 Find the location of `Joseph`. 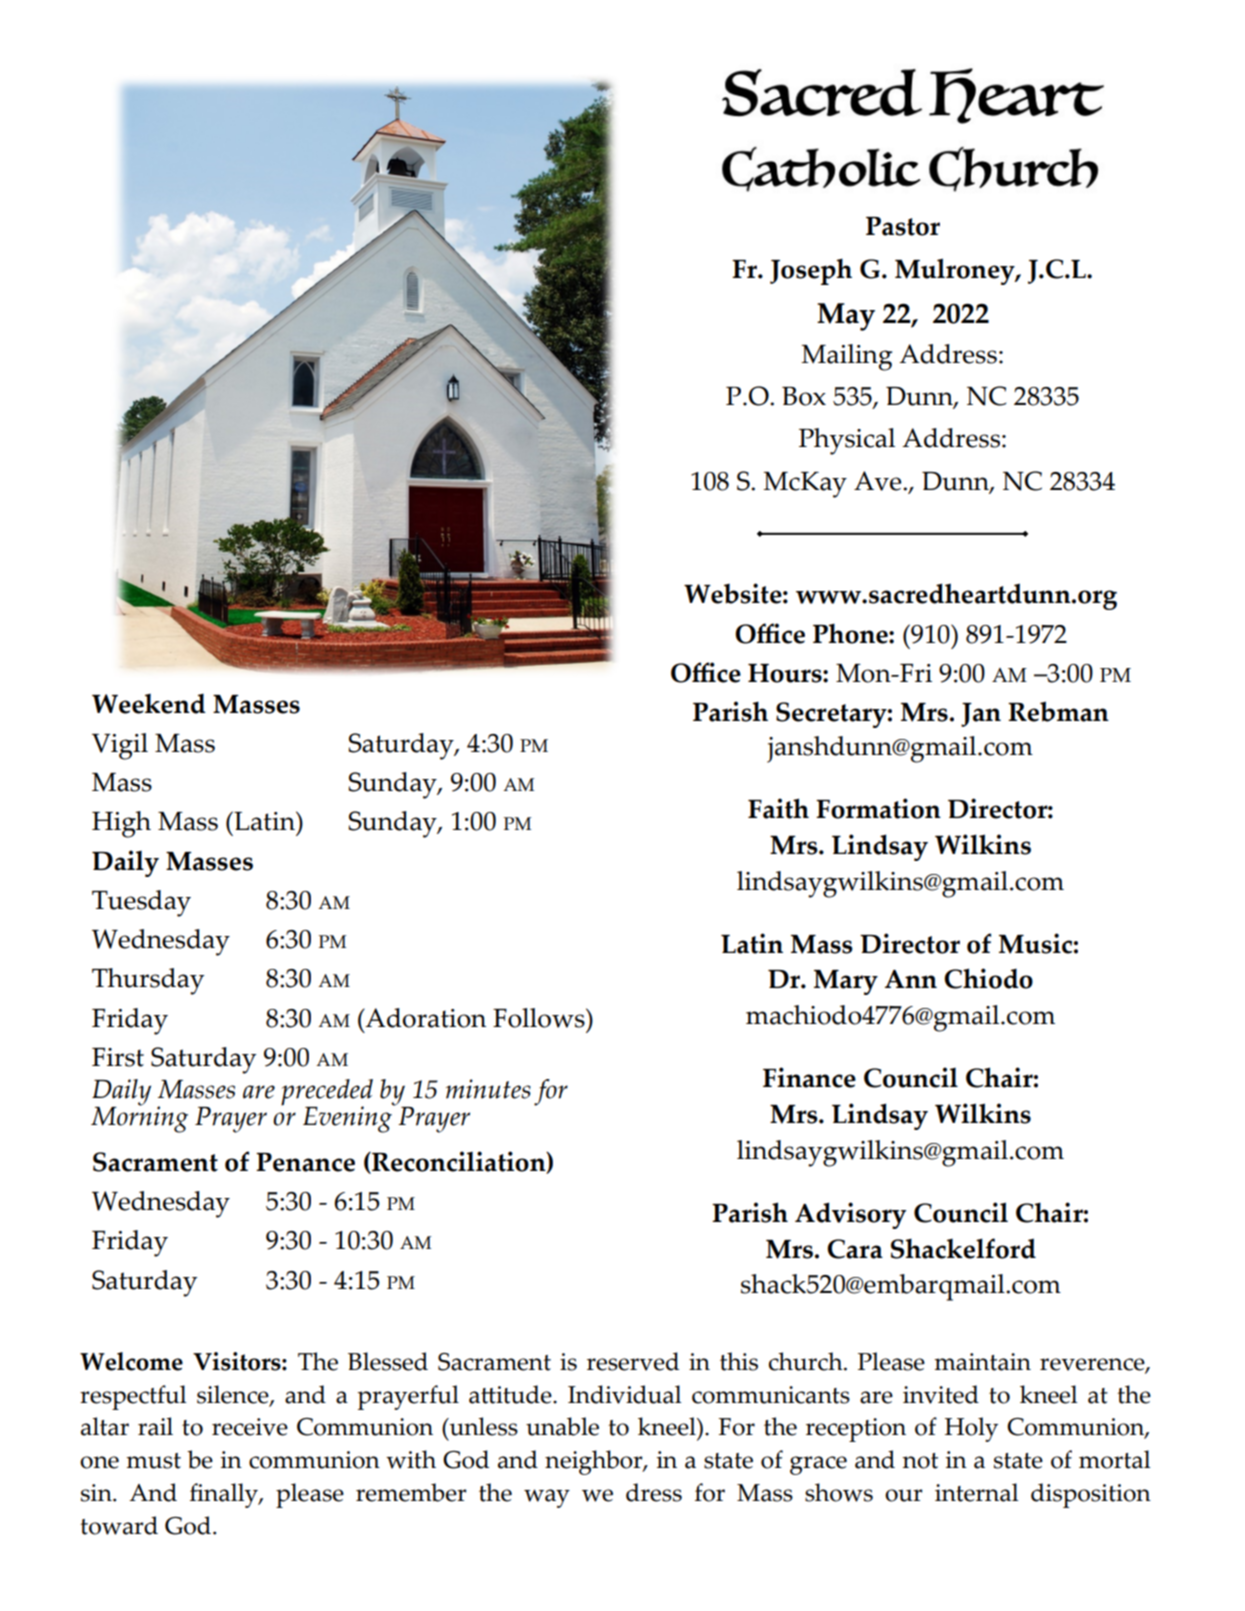

Joseph is located at coordinates (811, 271).
